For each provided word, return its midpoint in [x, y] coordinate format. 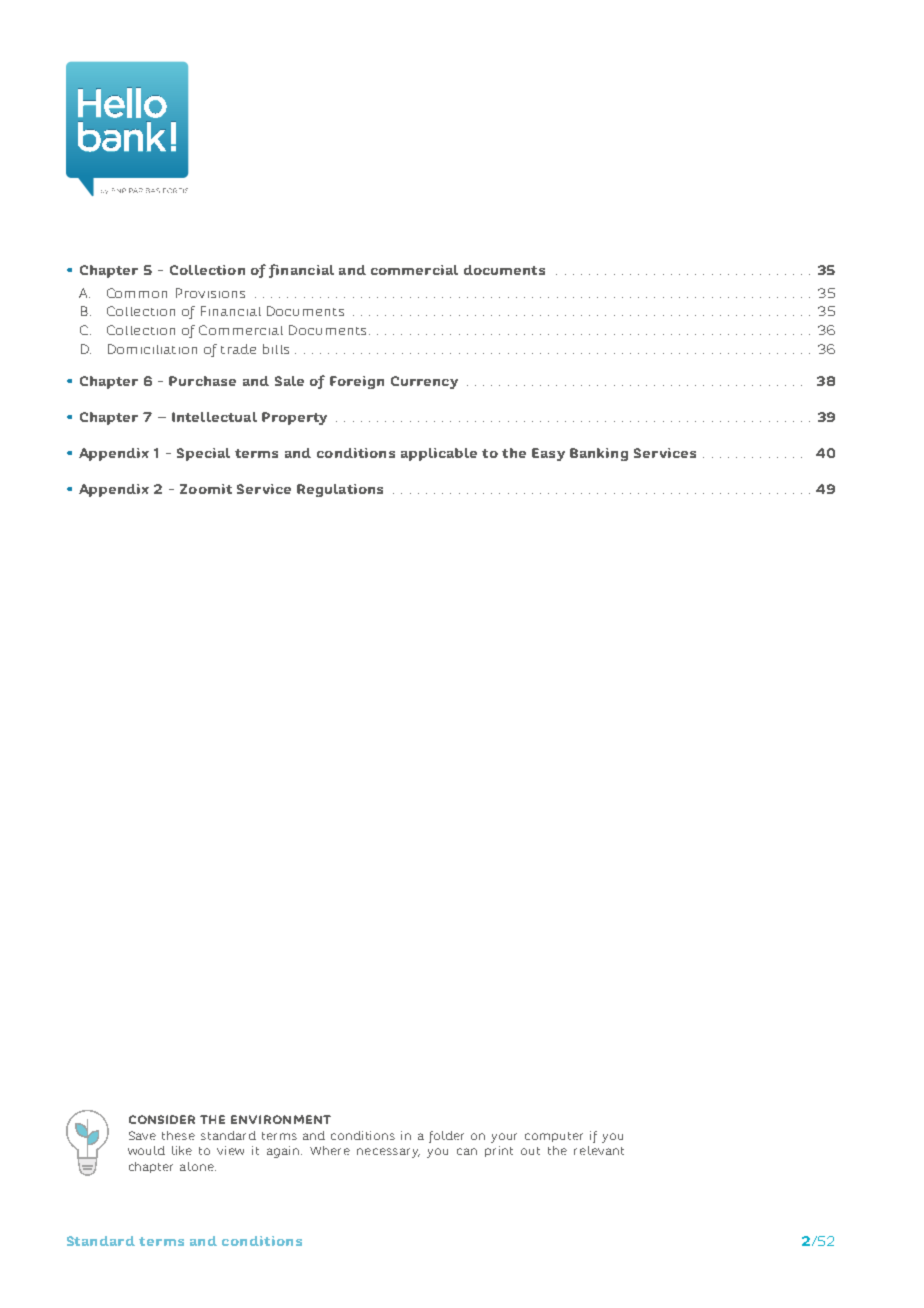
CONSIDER [162, 1119]
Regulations [340, 490]
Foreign [357, 382]
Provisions [210, 293]
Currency [424, 382]
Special [203, 454]
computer [554, 1137]
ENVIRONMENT [281, 1119]
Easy [548, 454]
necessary [388, 1153]
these [178, 1135]
